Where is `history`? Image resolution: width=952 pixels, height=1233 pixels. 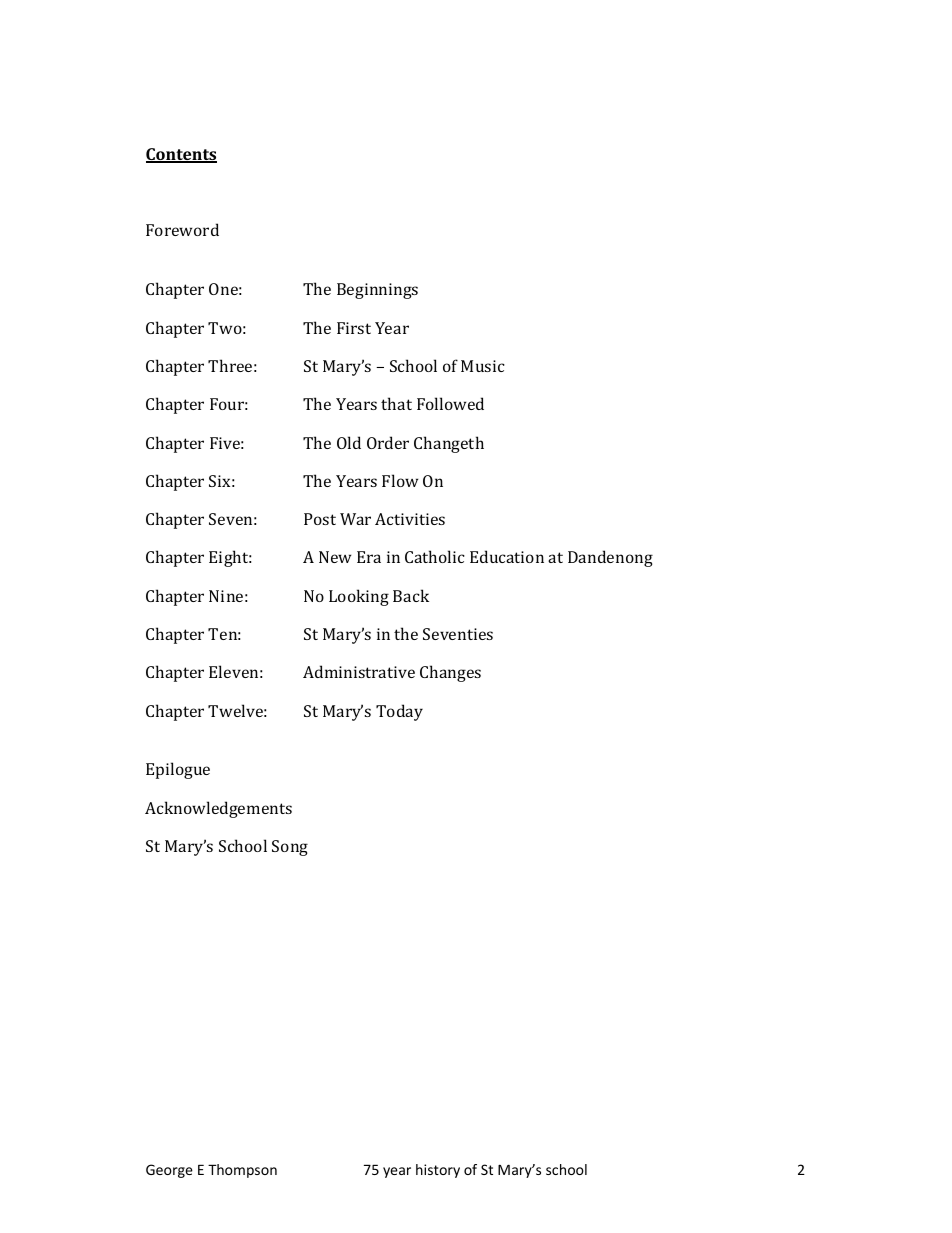
history is located at coordinates (438, 1171).
